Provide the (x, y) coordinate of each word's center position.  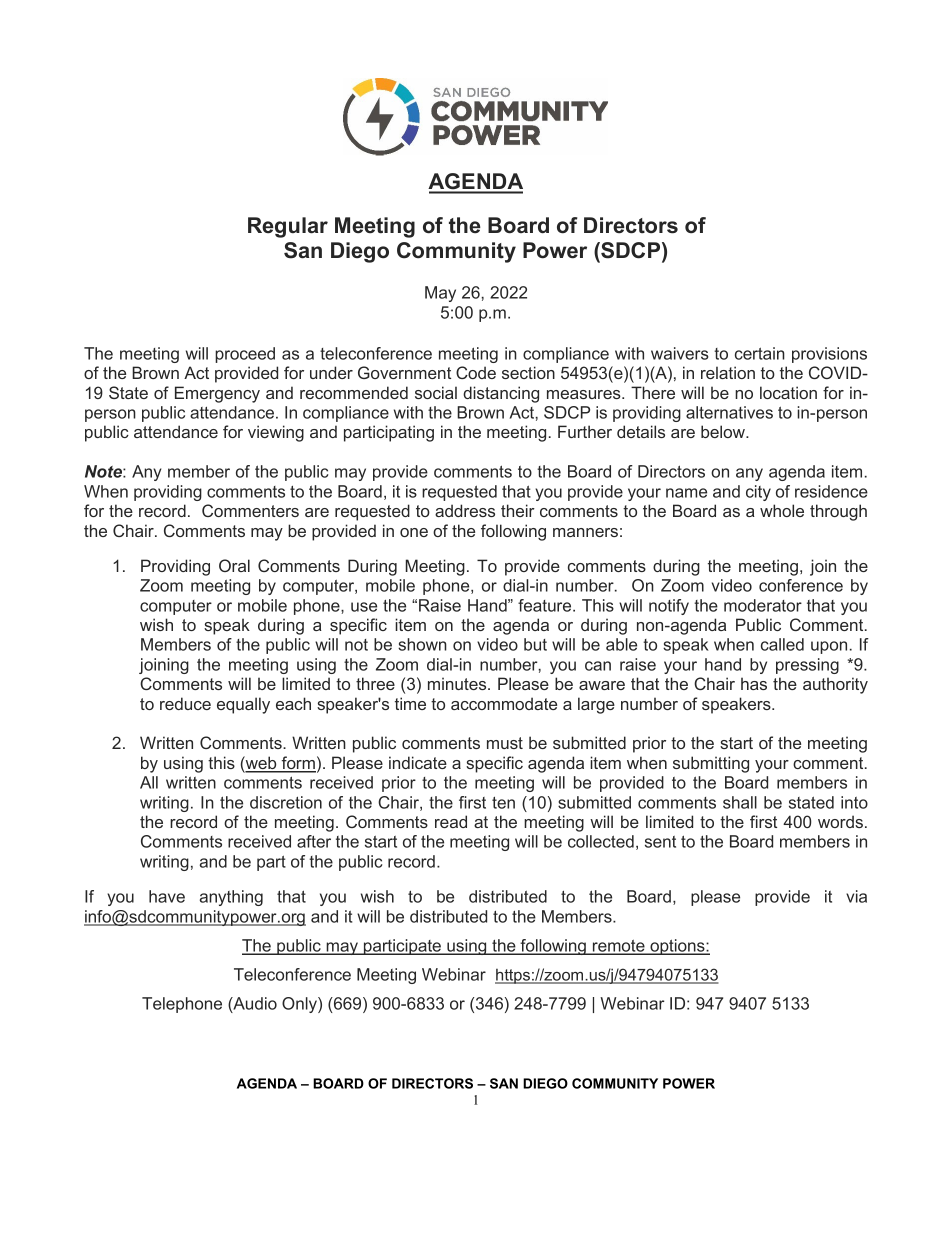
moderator (763, 605)
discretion (286, 802)
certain (760, 353)
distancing (501, 394)
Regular (288, 227)
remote (618, 947)
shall (740, 802)
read (451, 821)
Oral (234, 565)
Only (300, 1005)
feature (546, 605)
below (724, 431)
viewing (276, 433)
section (528, 372)
